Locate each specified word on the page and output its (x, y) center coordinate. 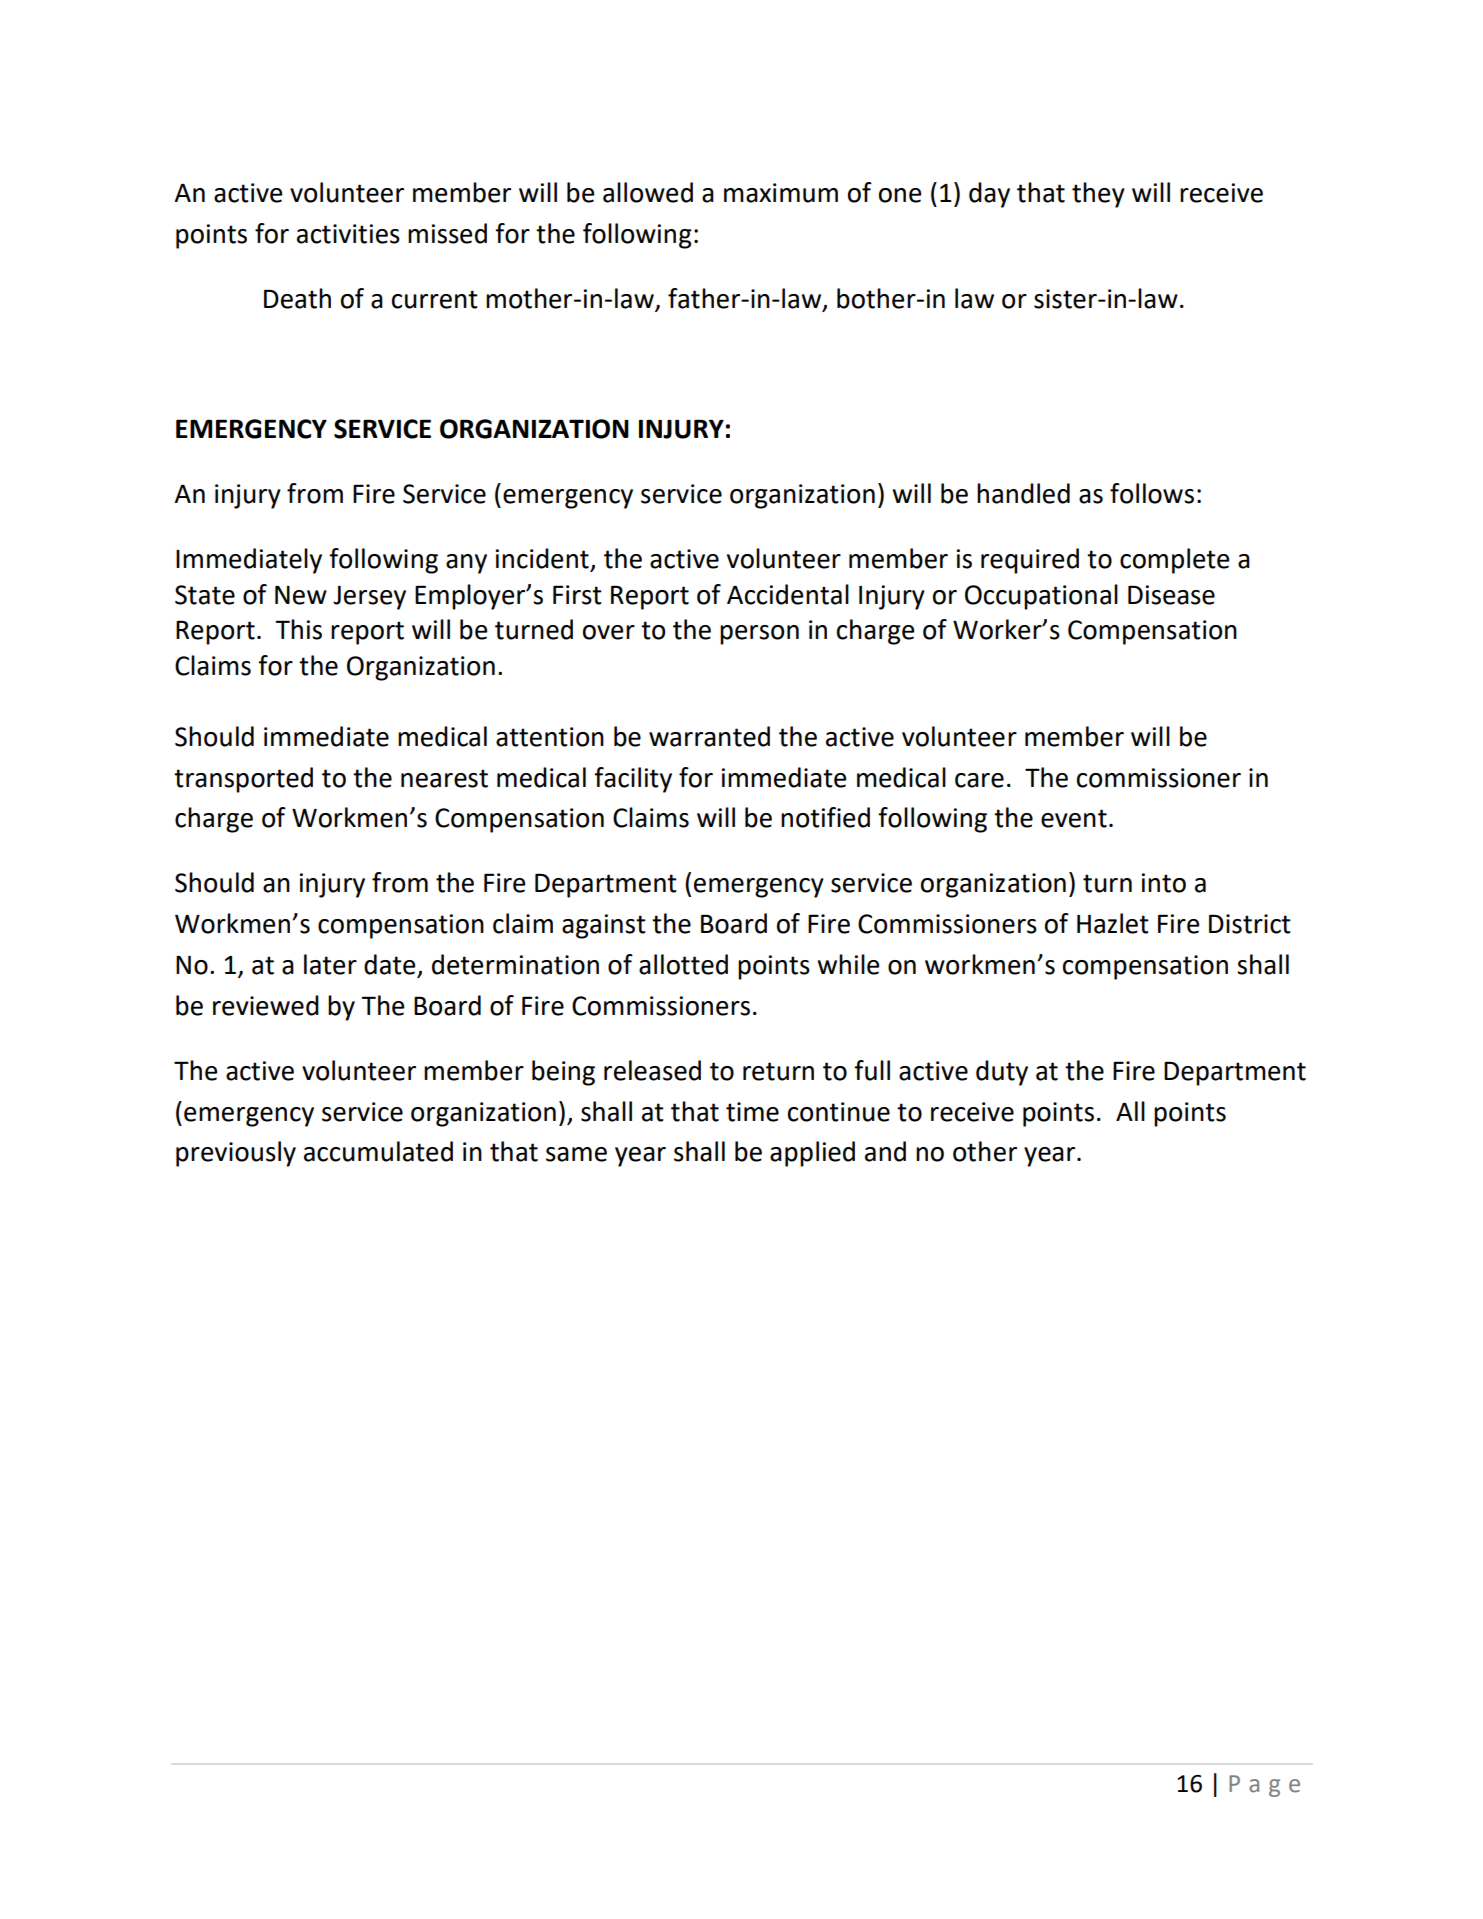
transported (243, 780)
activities (348, 234)
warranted (709, 736)
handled (1023, 493)
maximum (781, 193)
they (1098, 195)
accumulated (378, 1151)
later (330, 964)
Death (297, 298)
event (1074, 818)
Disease (1171, 595)
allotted (683, 964)
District (1250, 924)
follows (1152, 493)
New (301, 595)
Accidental (788, 594)
